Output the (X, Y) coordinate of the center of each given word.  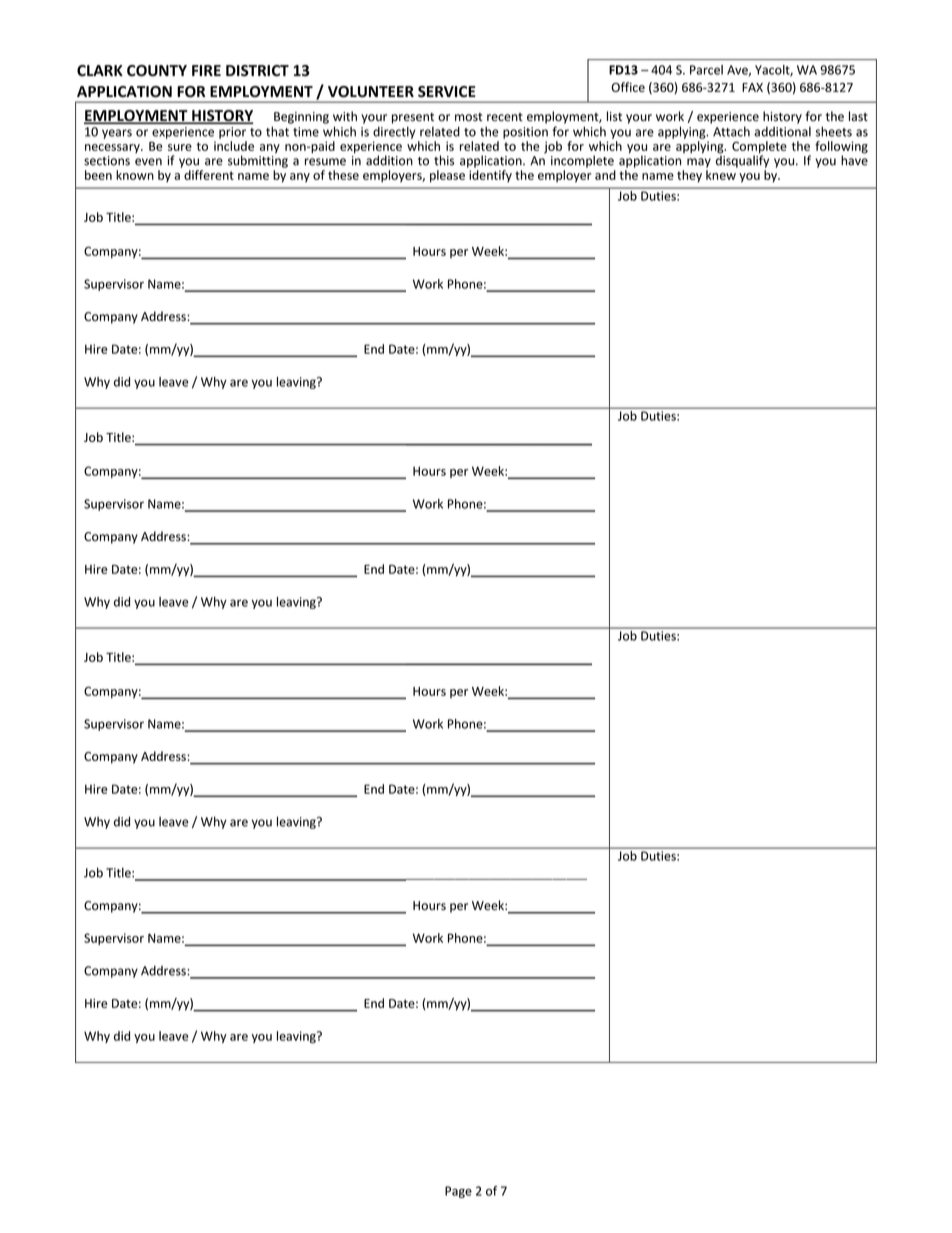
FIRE (206, 70)
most (469, 117)
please (447, 176)
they (689, 176)
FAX (752, 87)
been (98, 175)
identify (490, 176)
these (343, 175)
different (209, 175)
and (605, 175)
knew (721, 175)
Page (458, 1192)
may (699, 163)
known (135, 175)
